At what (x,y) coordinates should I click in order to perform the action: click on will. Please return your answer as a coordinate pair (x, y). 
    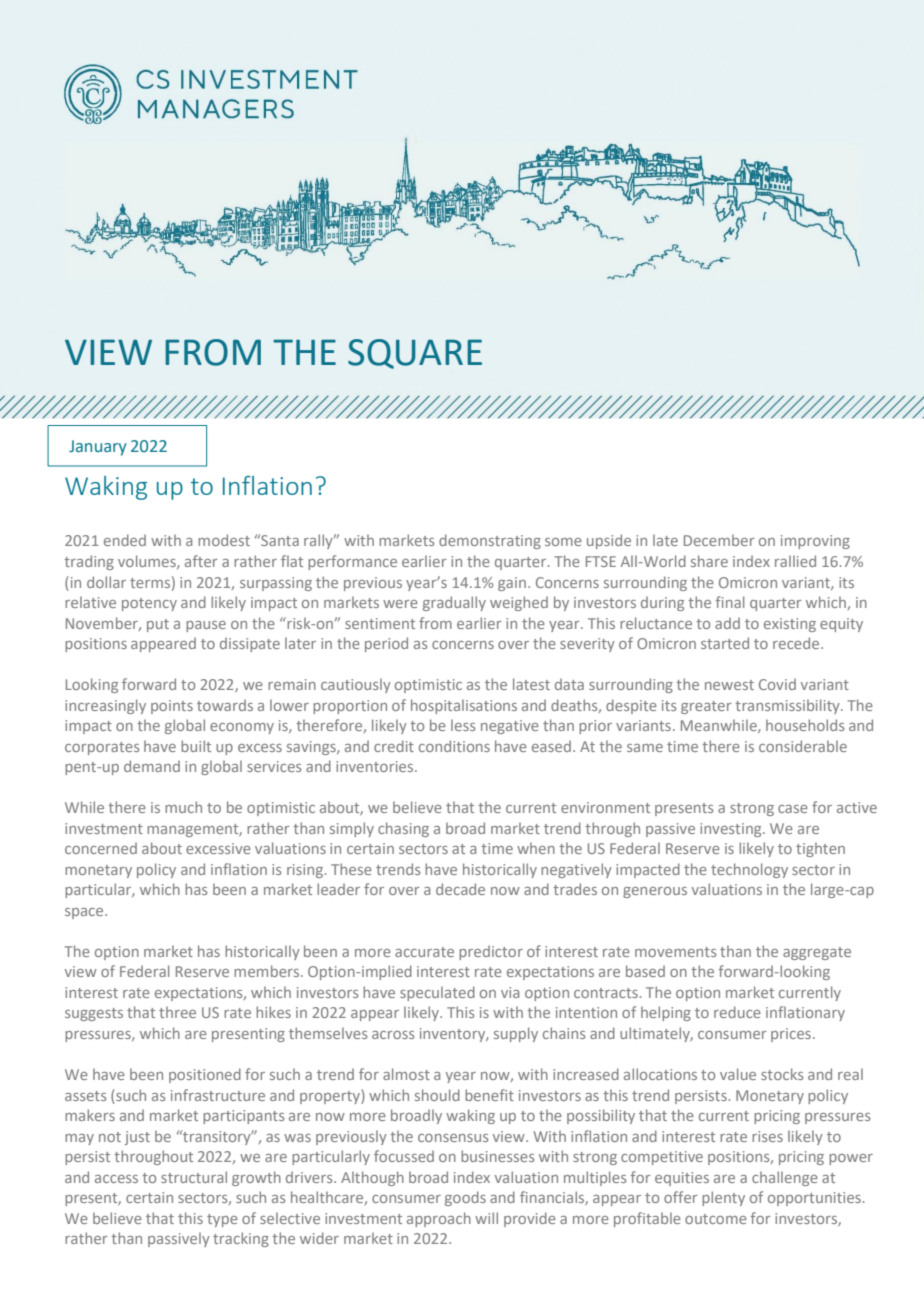
    Looking at the image, I should click on (486, 1218).
